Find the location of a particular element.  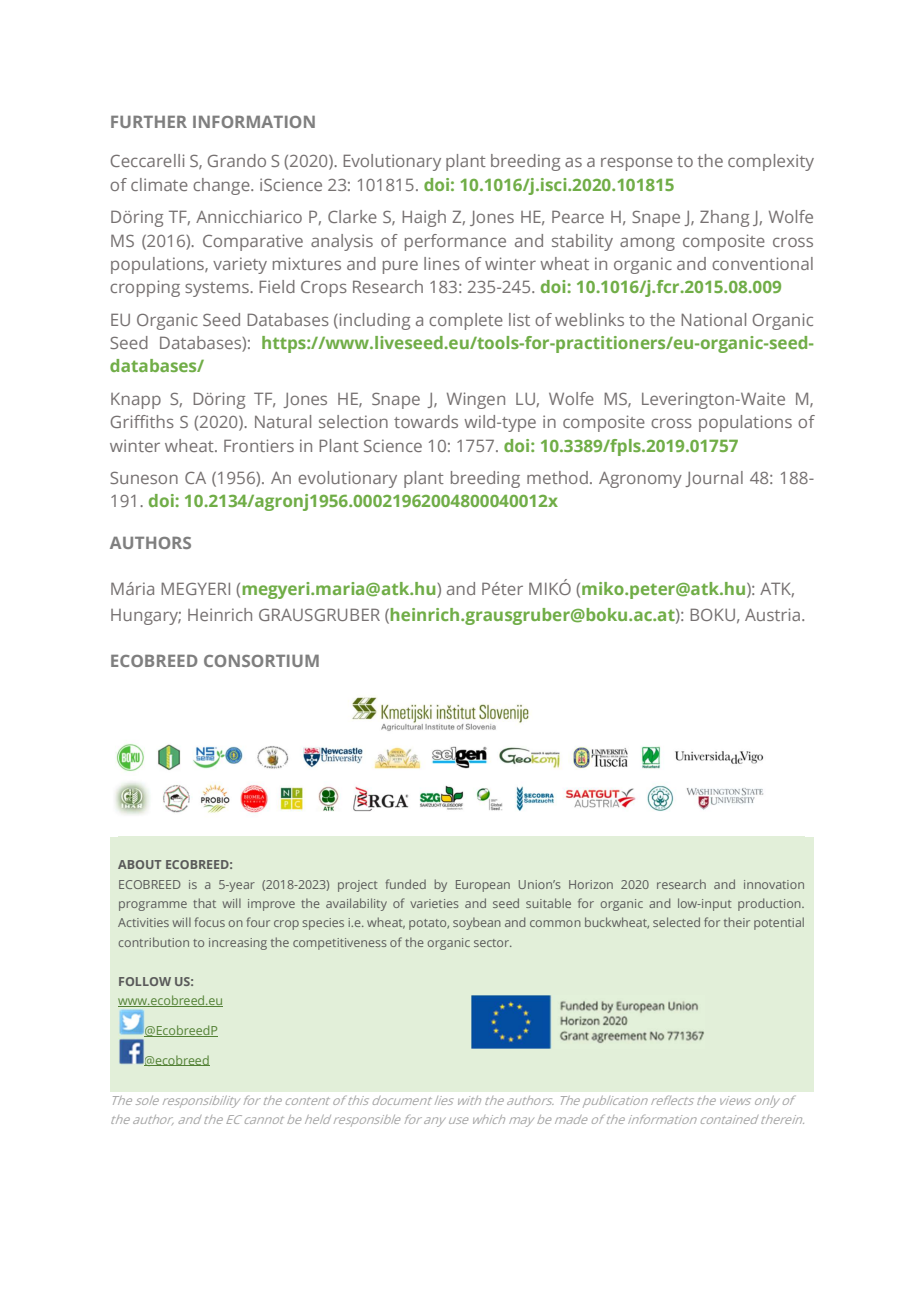

Frontiers is located at coordinates (259, 445).
